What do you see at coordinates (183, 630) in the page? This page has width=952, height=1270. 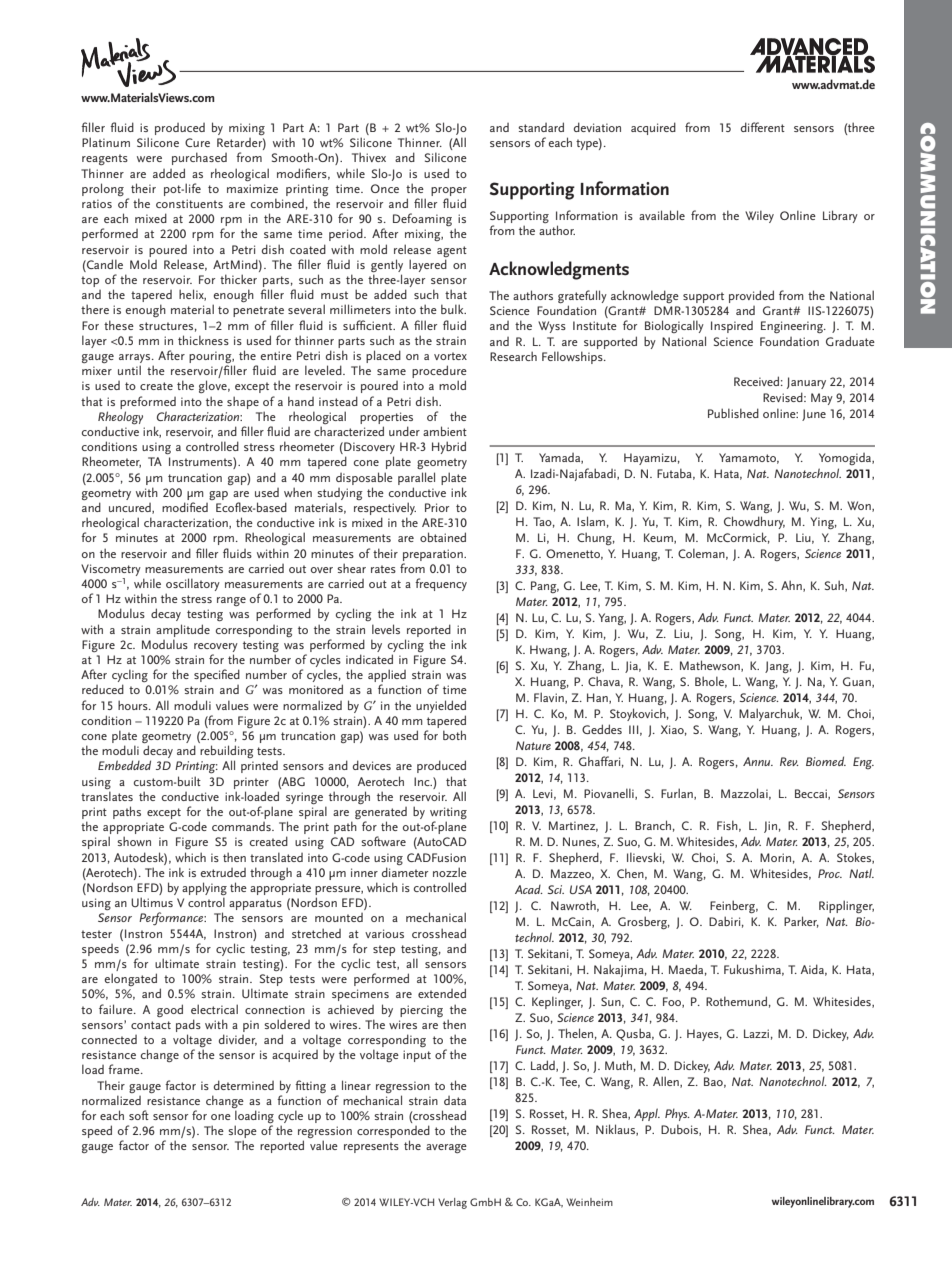 I see `amplitude` at bounding box center [183, 630].
